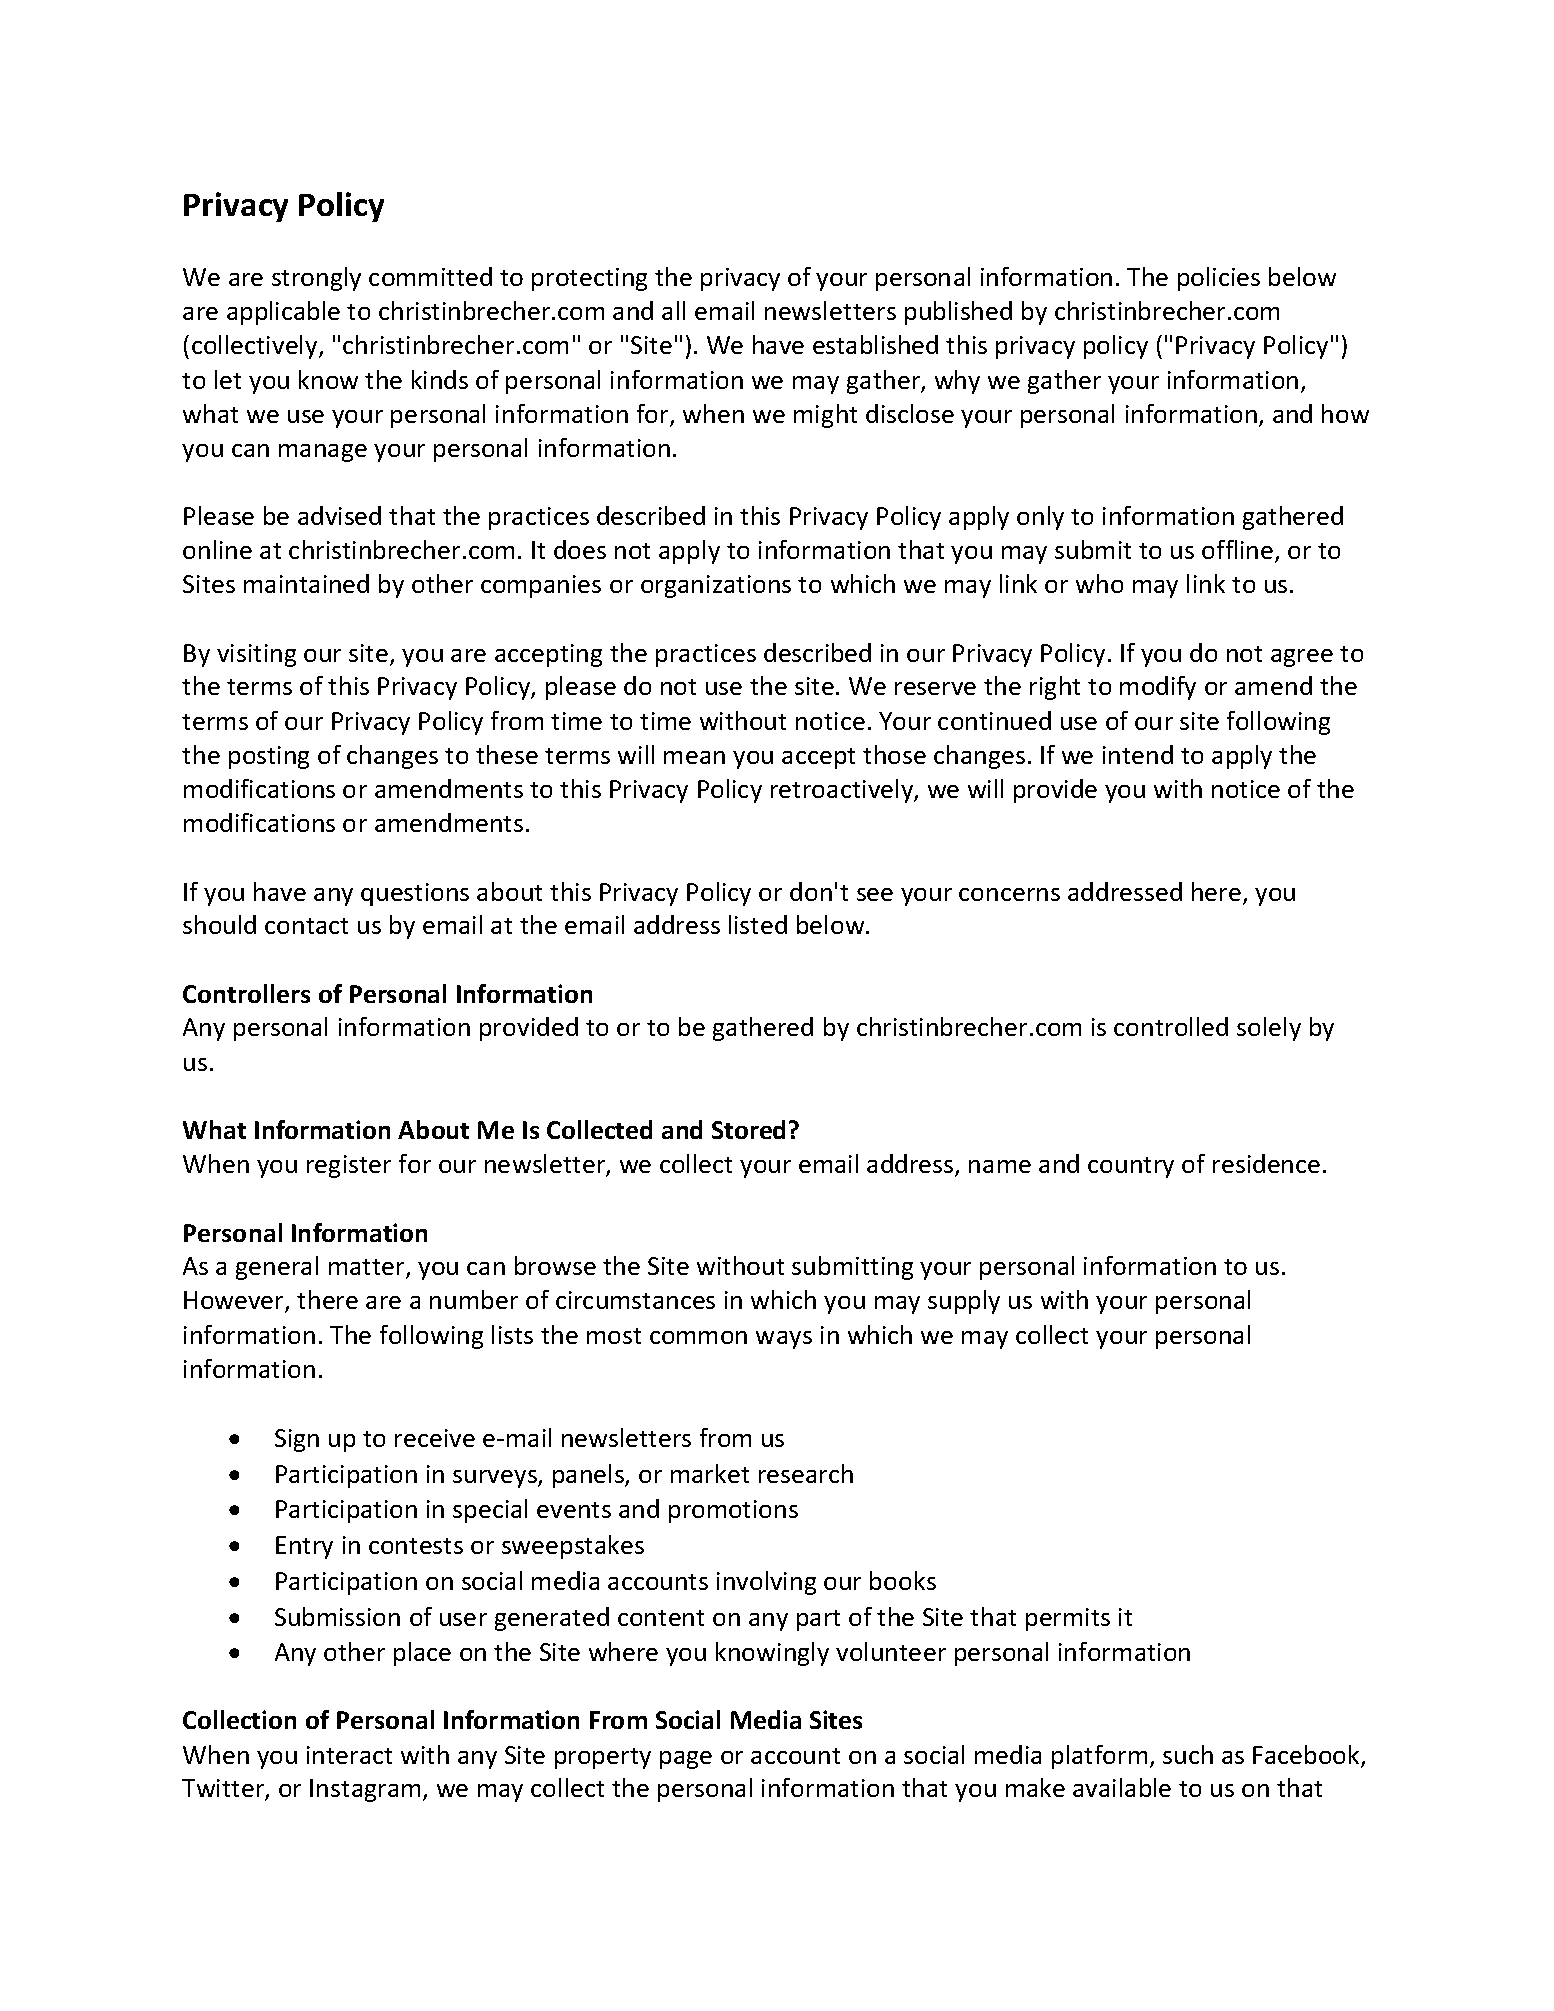 This screenshot has width=1554, height=2011. I want to click on policies, so click(1219, 279).
